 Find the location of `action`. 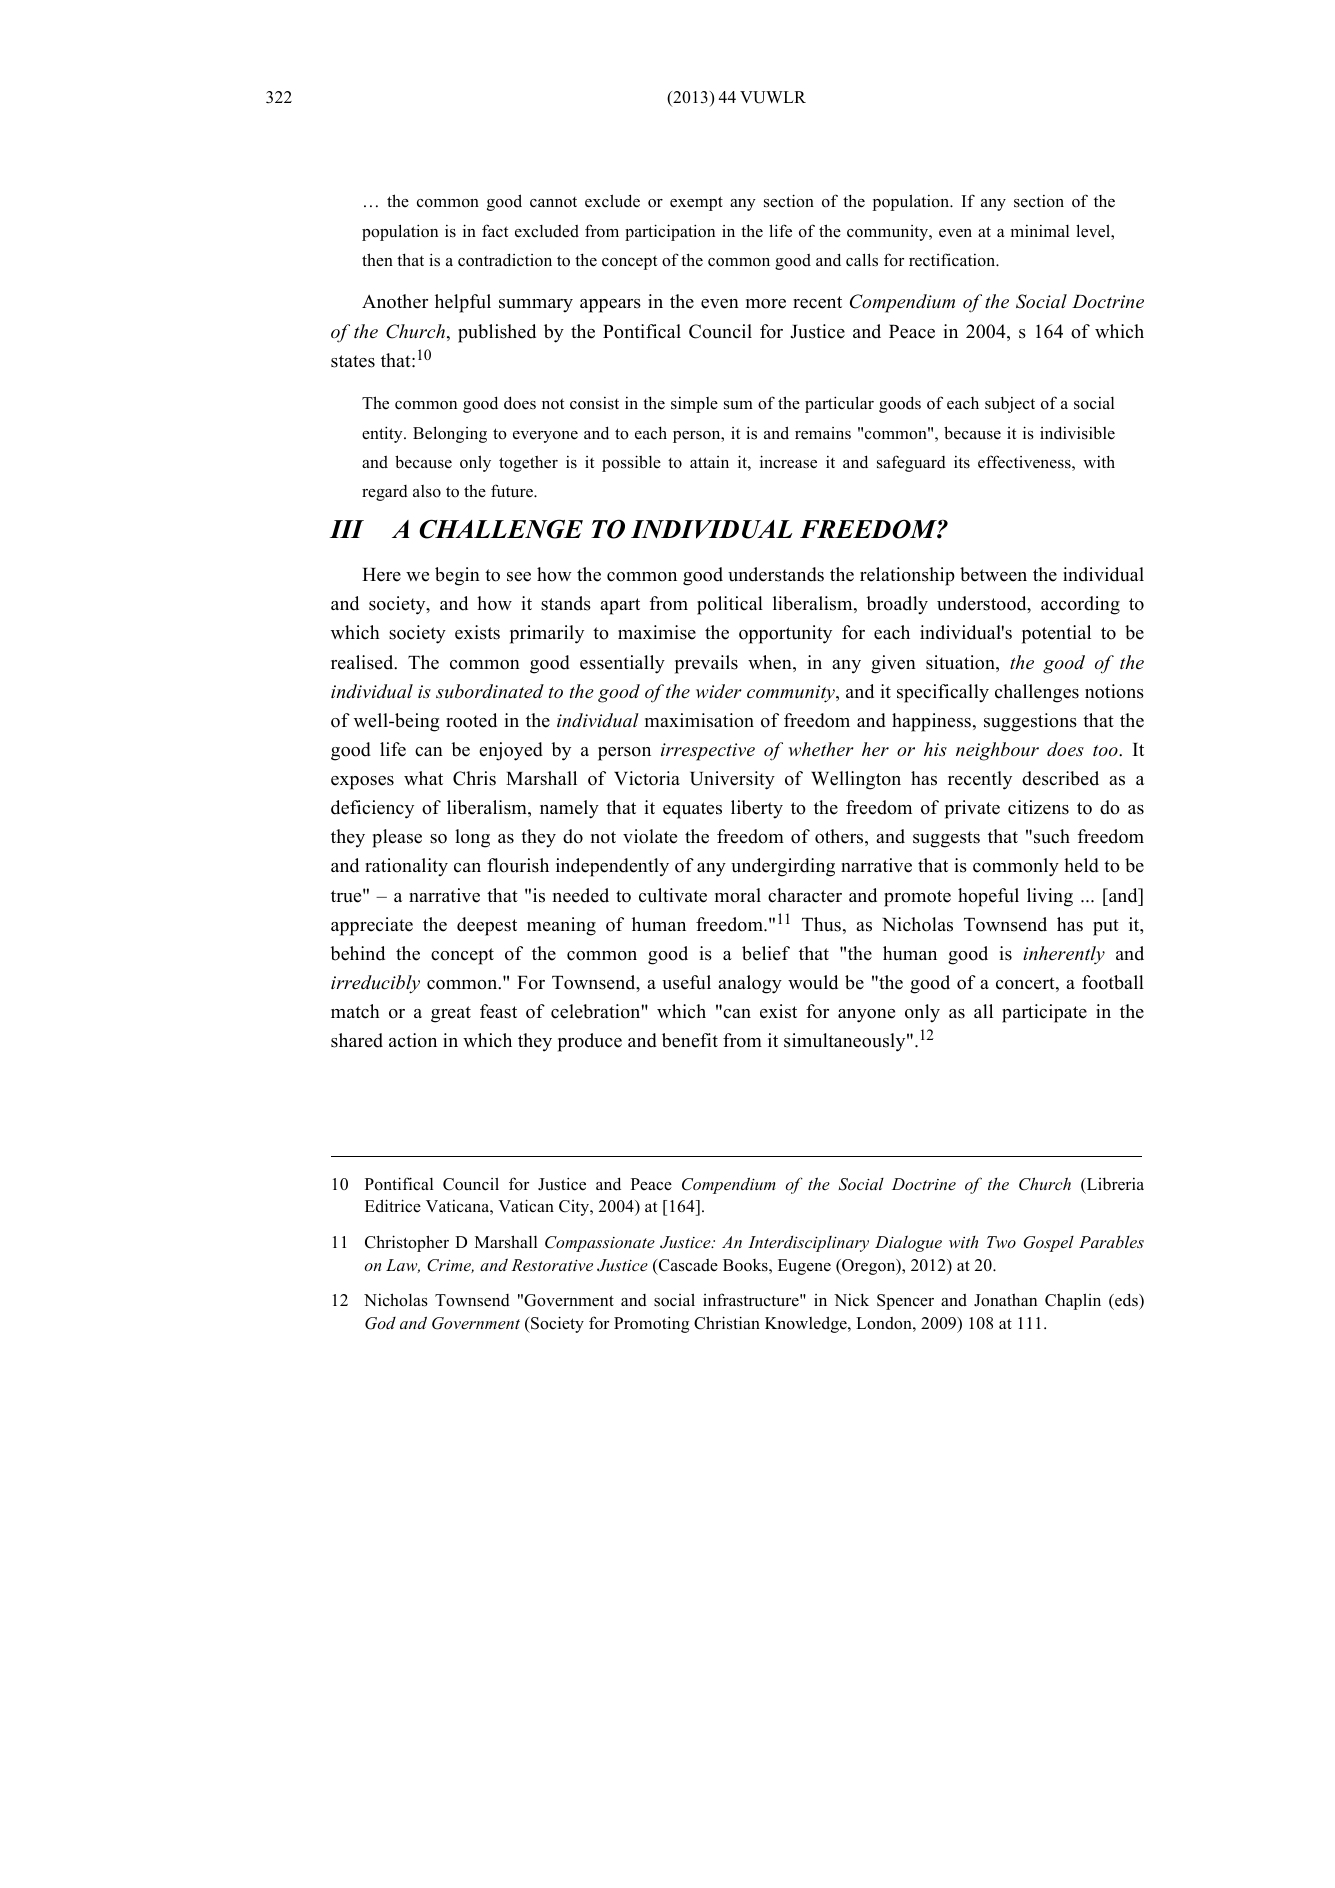

action is located at coordinates (413, 1040).
